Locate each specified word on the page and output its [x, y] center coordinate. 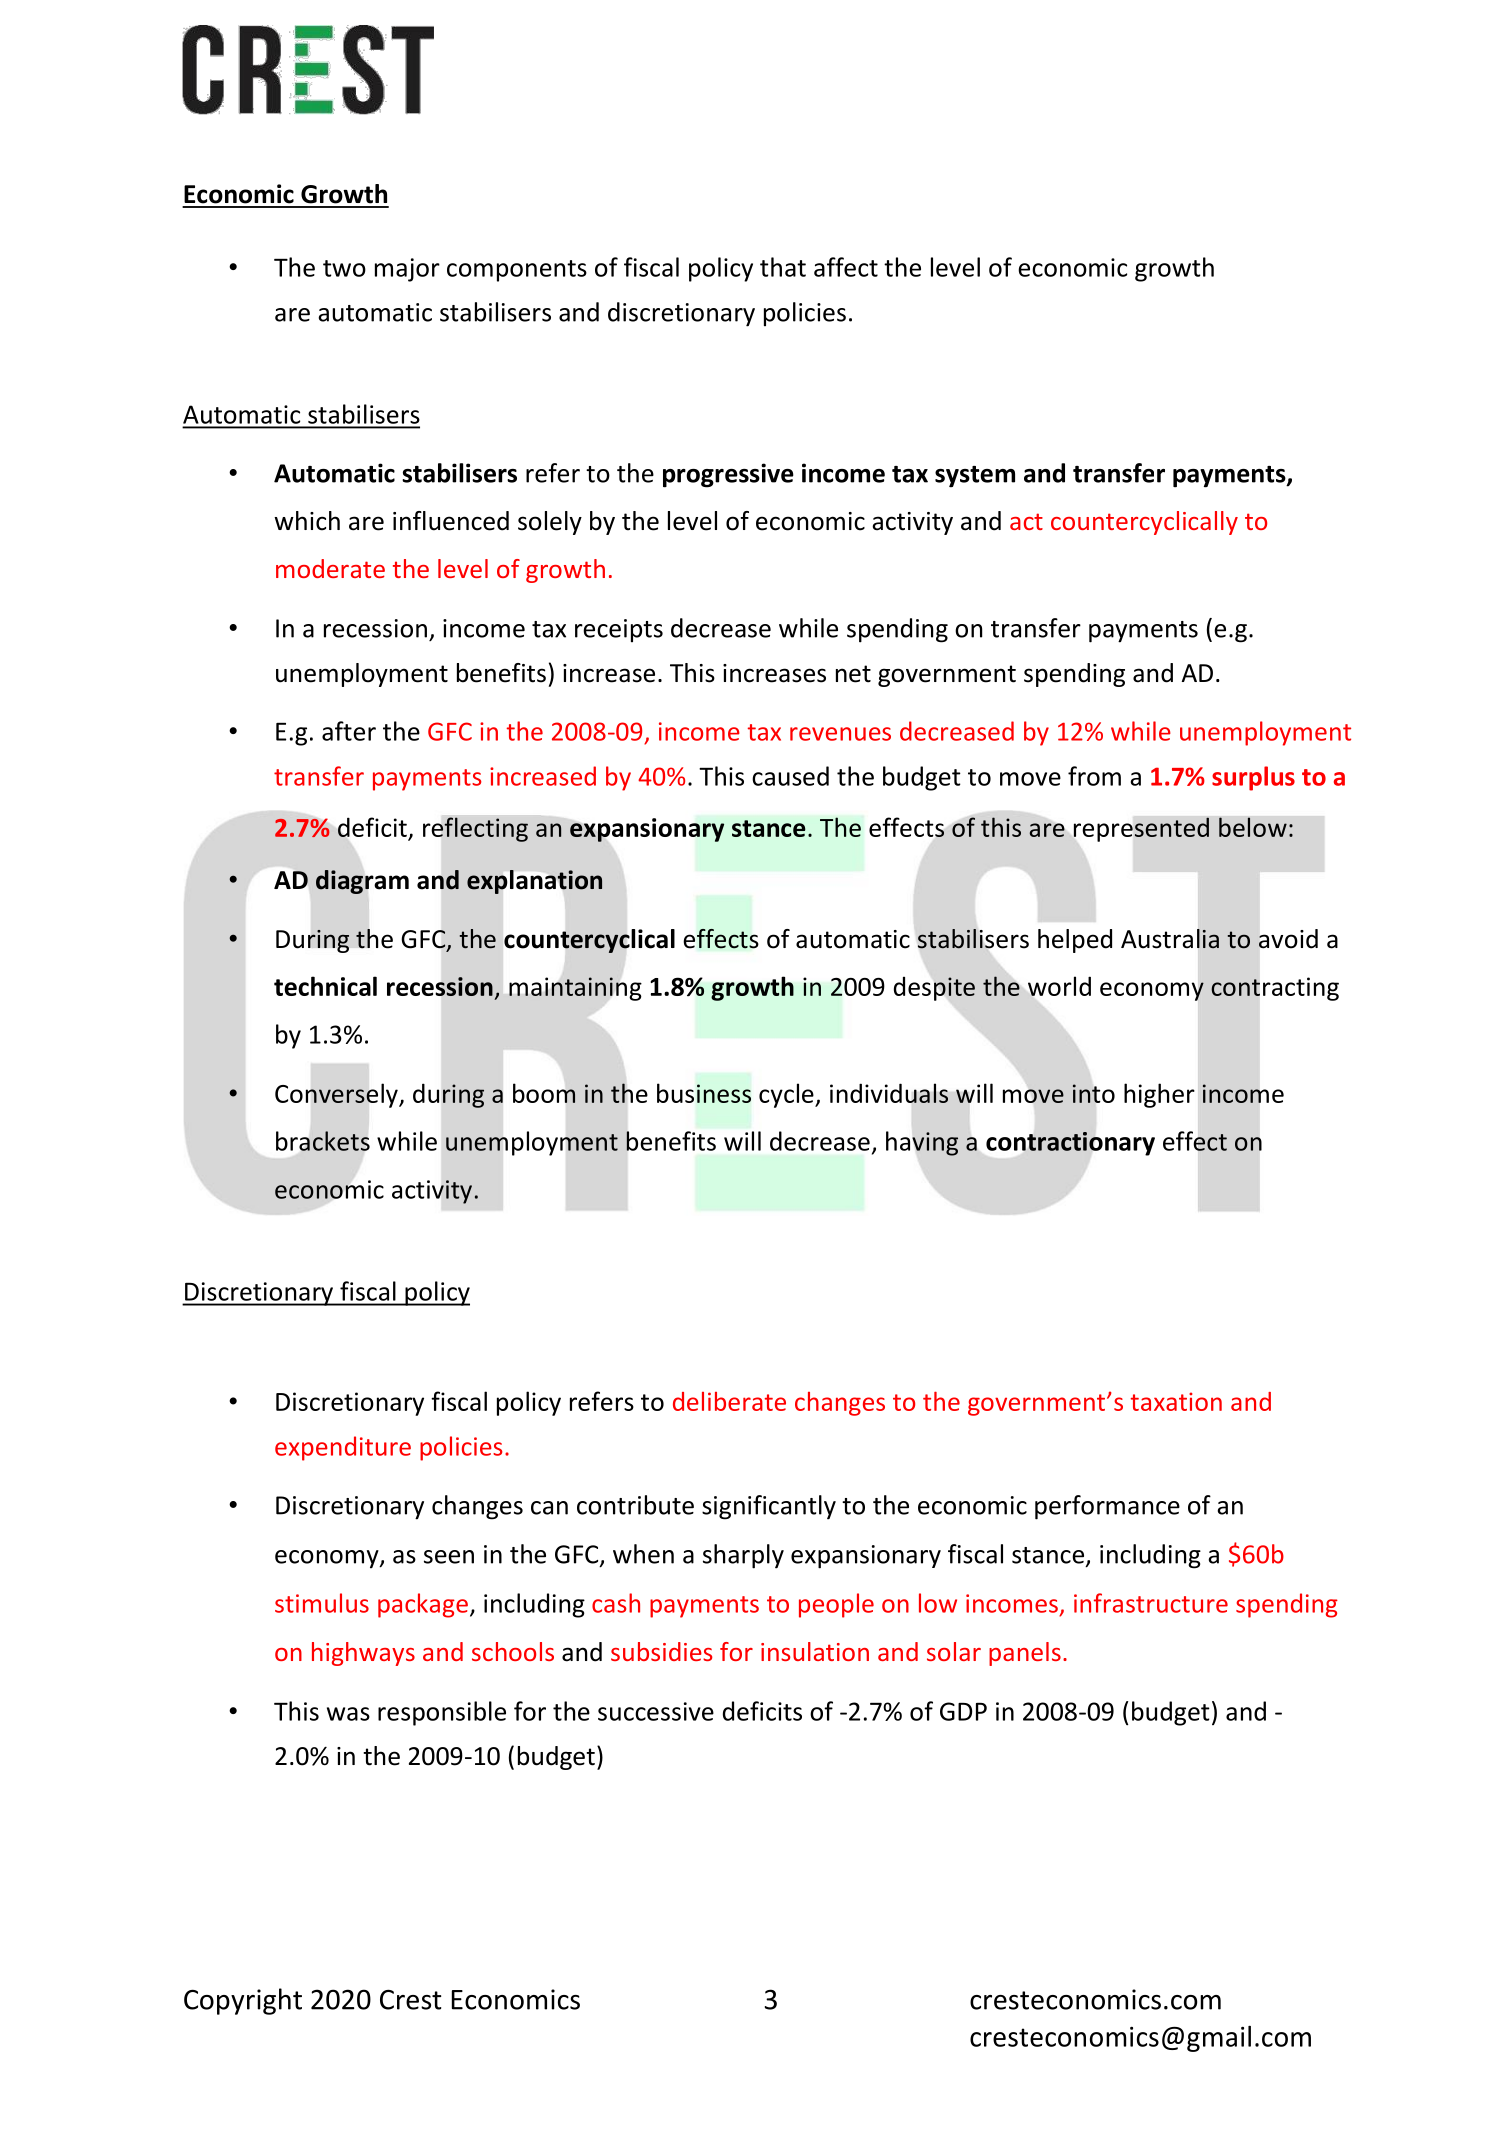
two [344, 268]
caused [790, 776]
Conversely [337, 1095]
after [349, 731]
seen [449, 1557]
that [783, 267]
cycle [787, 1095]
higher [1159, 1095]
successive [656, 1711]
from [1094, 776]
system [975, 477]
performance [1107, 1507]
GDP [963, 1711]
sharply [743, 1556]
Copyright [243, 2001]
